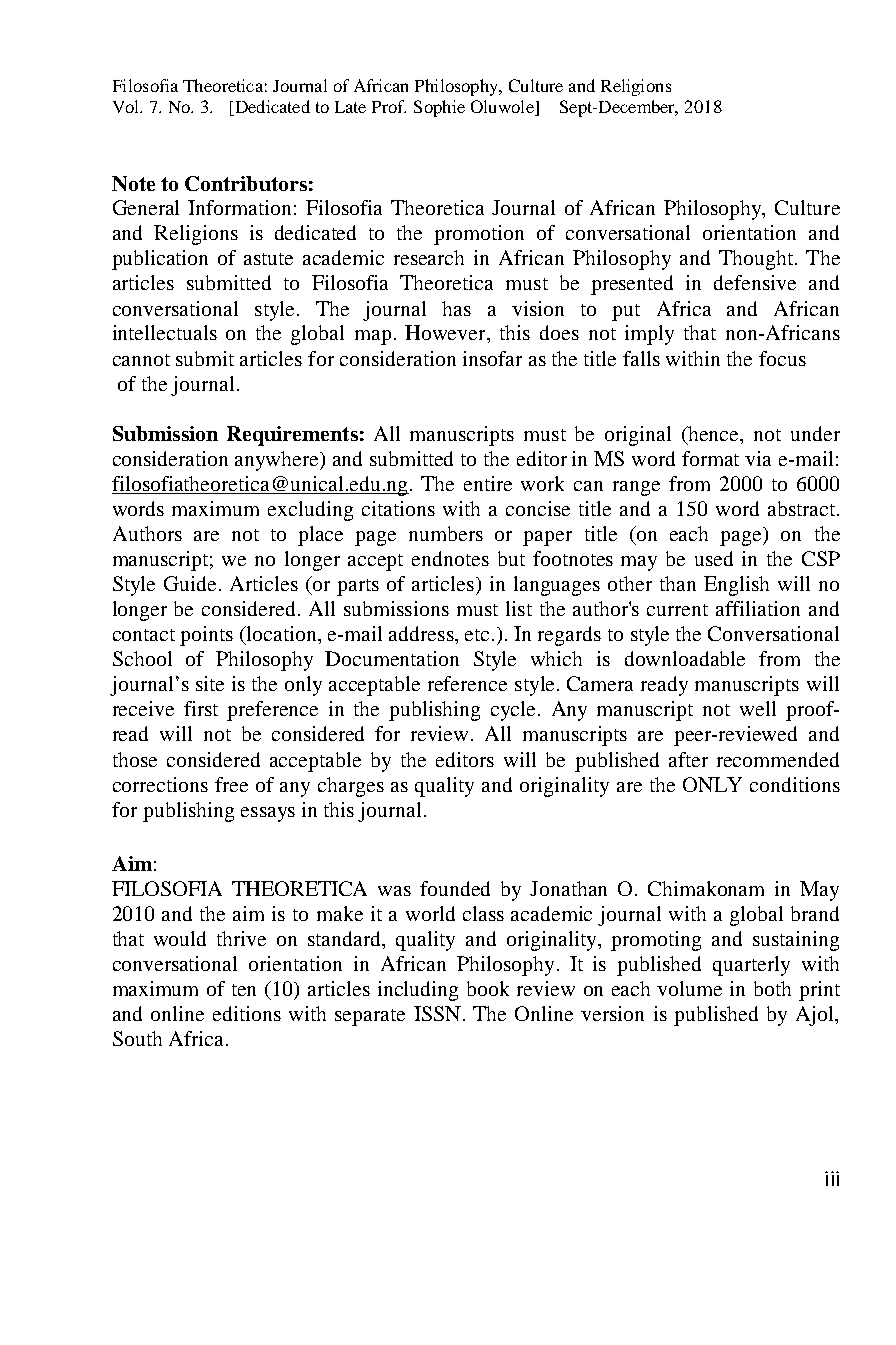  What do you see at coordinates (137, 1038) in the image?
I see `South` at bounding box center [137, 1038].
